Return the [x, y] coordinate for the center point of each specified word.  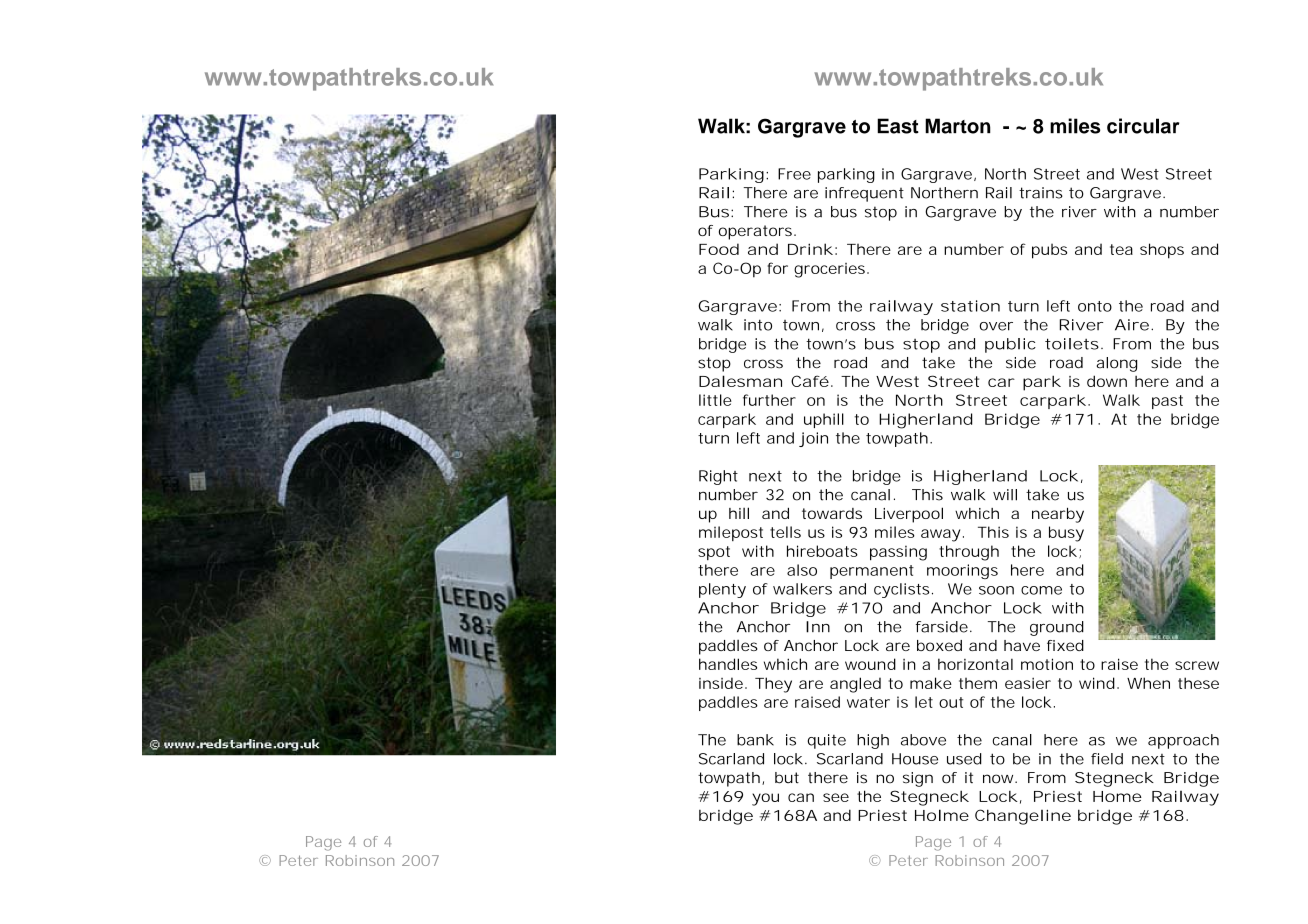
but [787, 778]
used [964, 759]
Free [794, 174]
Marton [958, 126]
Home [1117, 796]
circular [1143, 126]
